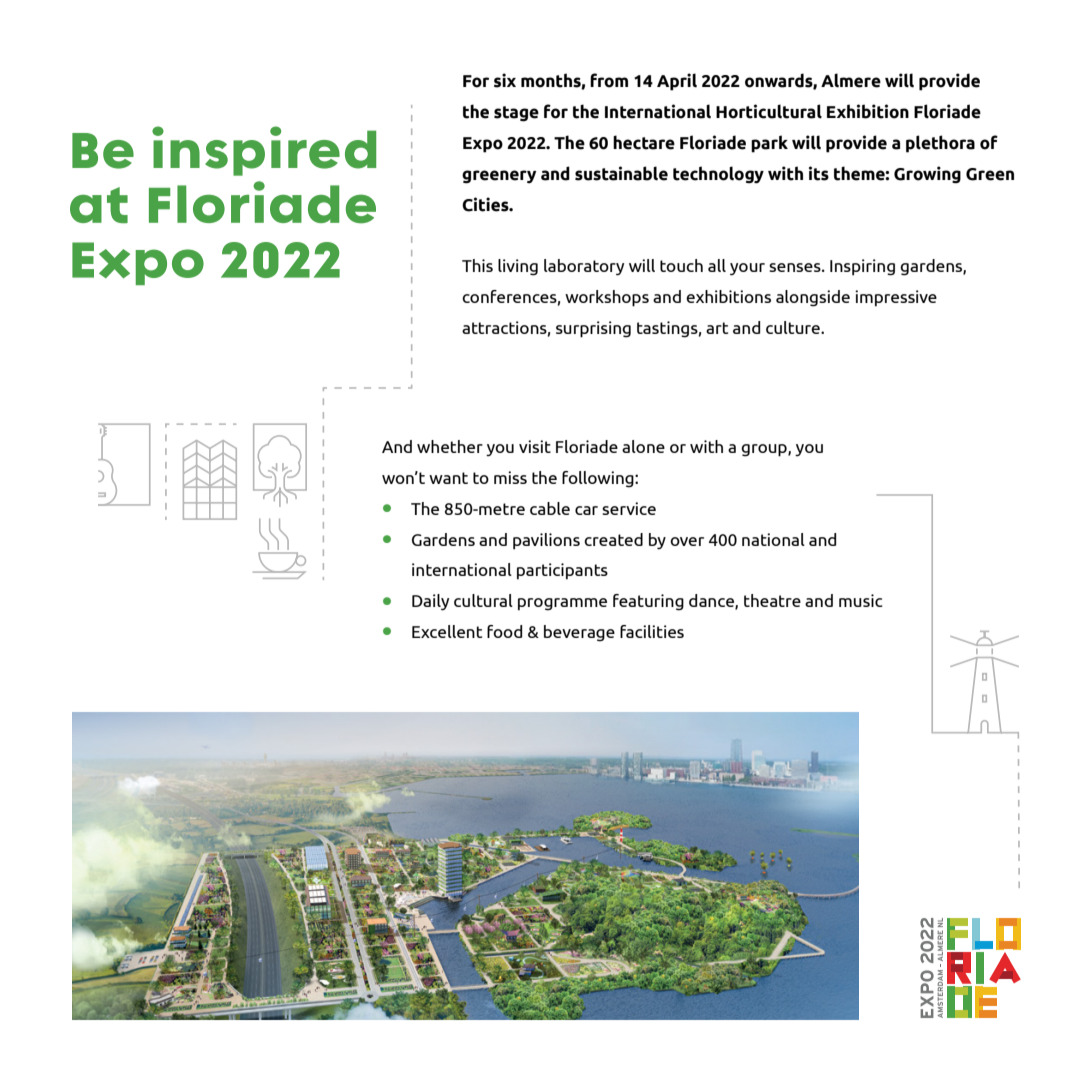 Image resolution: width=1092 pixels, height=1092 pixels. What do you see at coordinates (450, 446) in the document?
I see `whether` at bounding box center [450, 446].
